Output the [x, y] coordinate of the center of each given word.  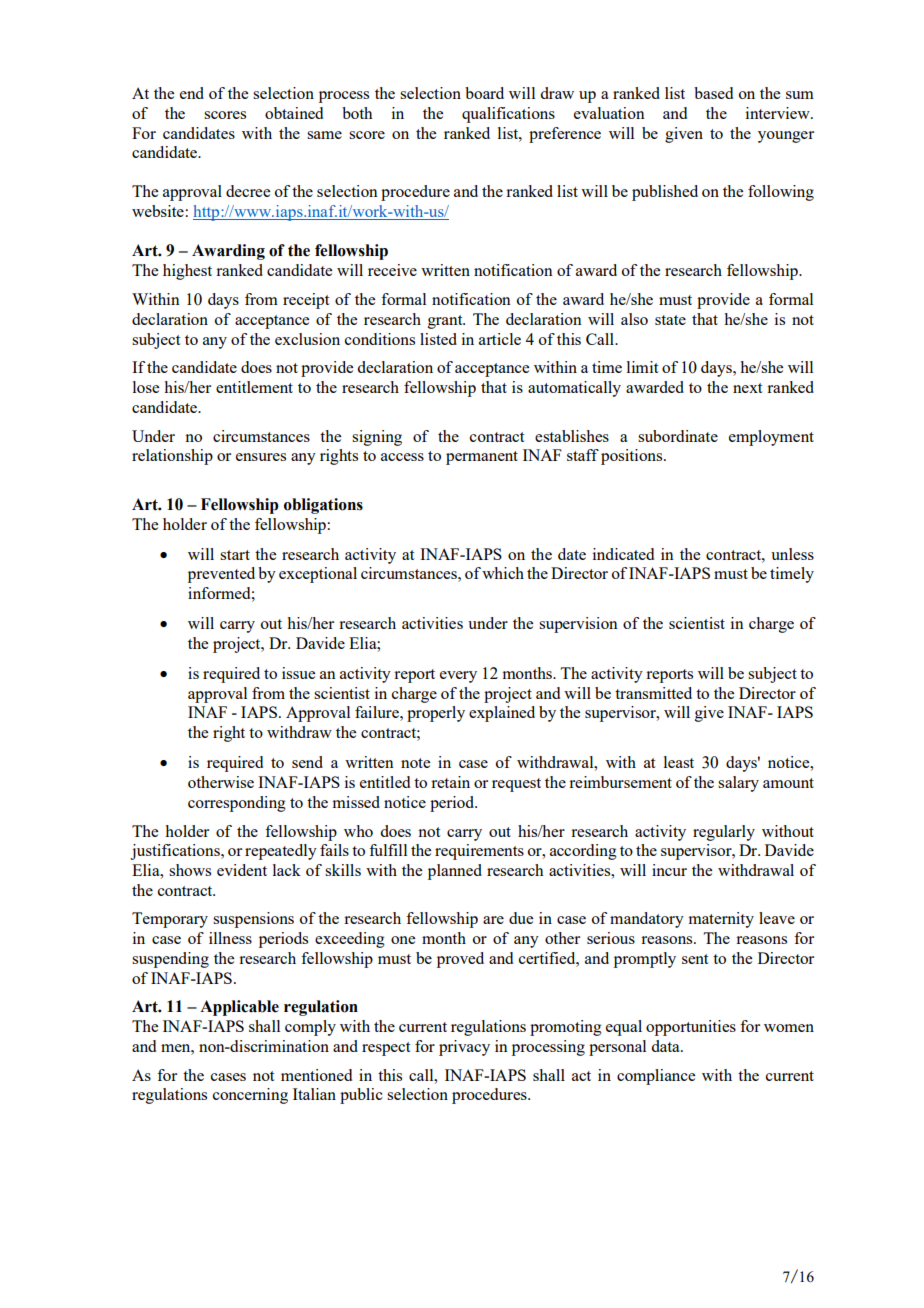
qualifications [508, 115]
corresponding [237, 804]
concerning [250, 1096]
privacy [464, 1048]
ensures [261, 457]
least [679, 762]
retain [450, 782]
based [713, 93]
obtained [294, 113]
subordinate [678, 436]
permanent [482, 458]
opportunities [691, 1028]
